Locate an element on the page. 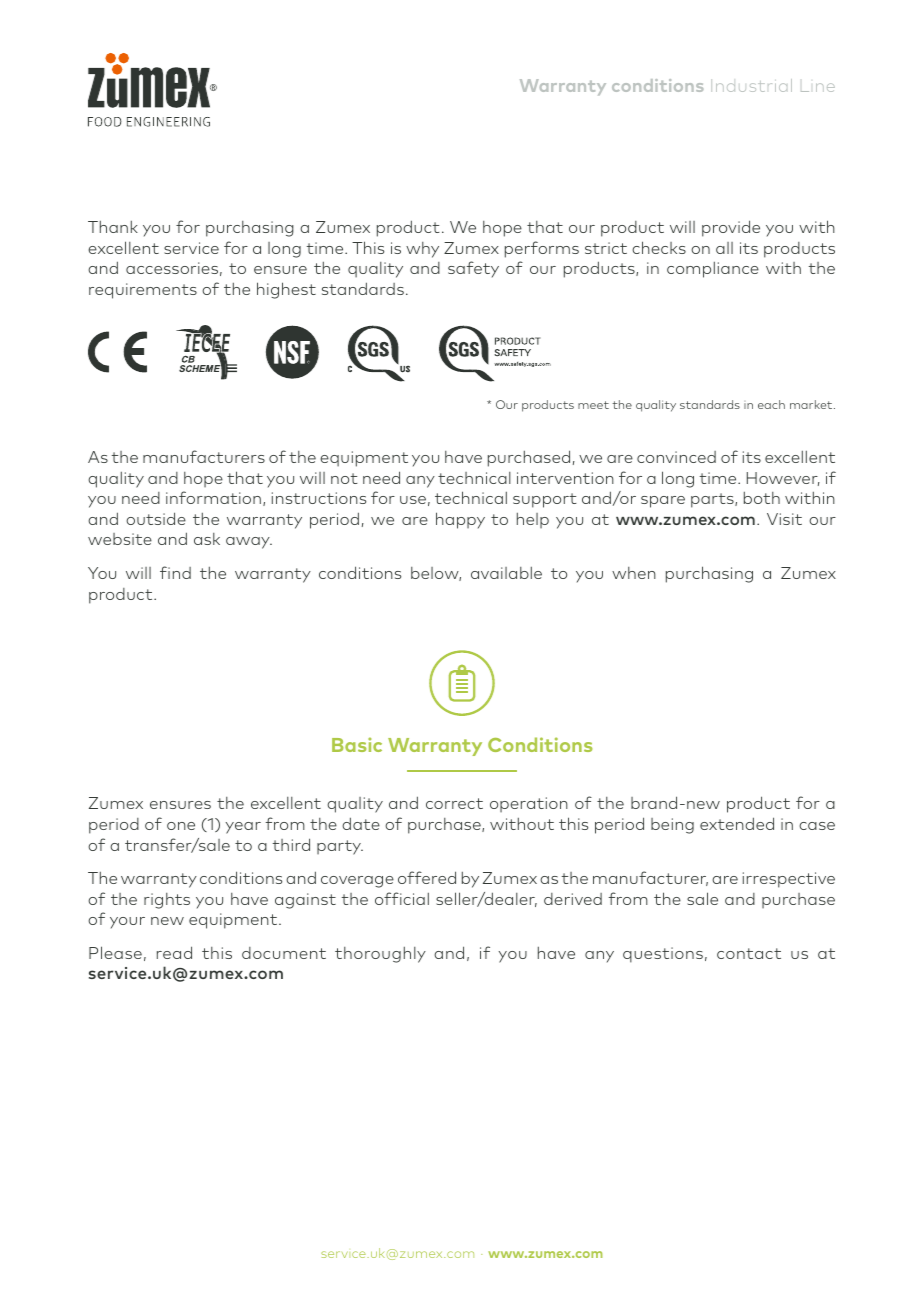 The width and height of the page is (924, 1308). available is located at coordinates (506, 573).
